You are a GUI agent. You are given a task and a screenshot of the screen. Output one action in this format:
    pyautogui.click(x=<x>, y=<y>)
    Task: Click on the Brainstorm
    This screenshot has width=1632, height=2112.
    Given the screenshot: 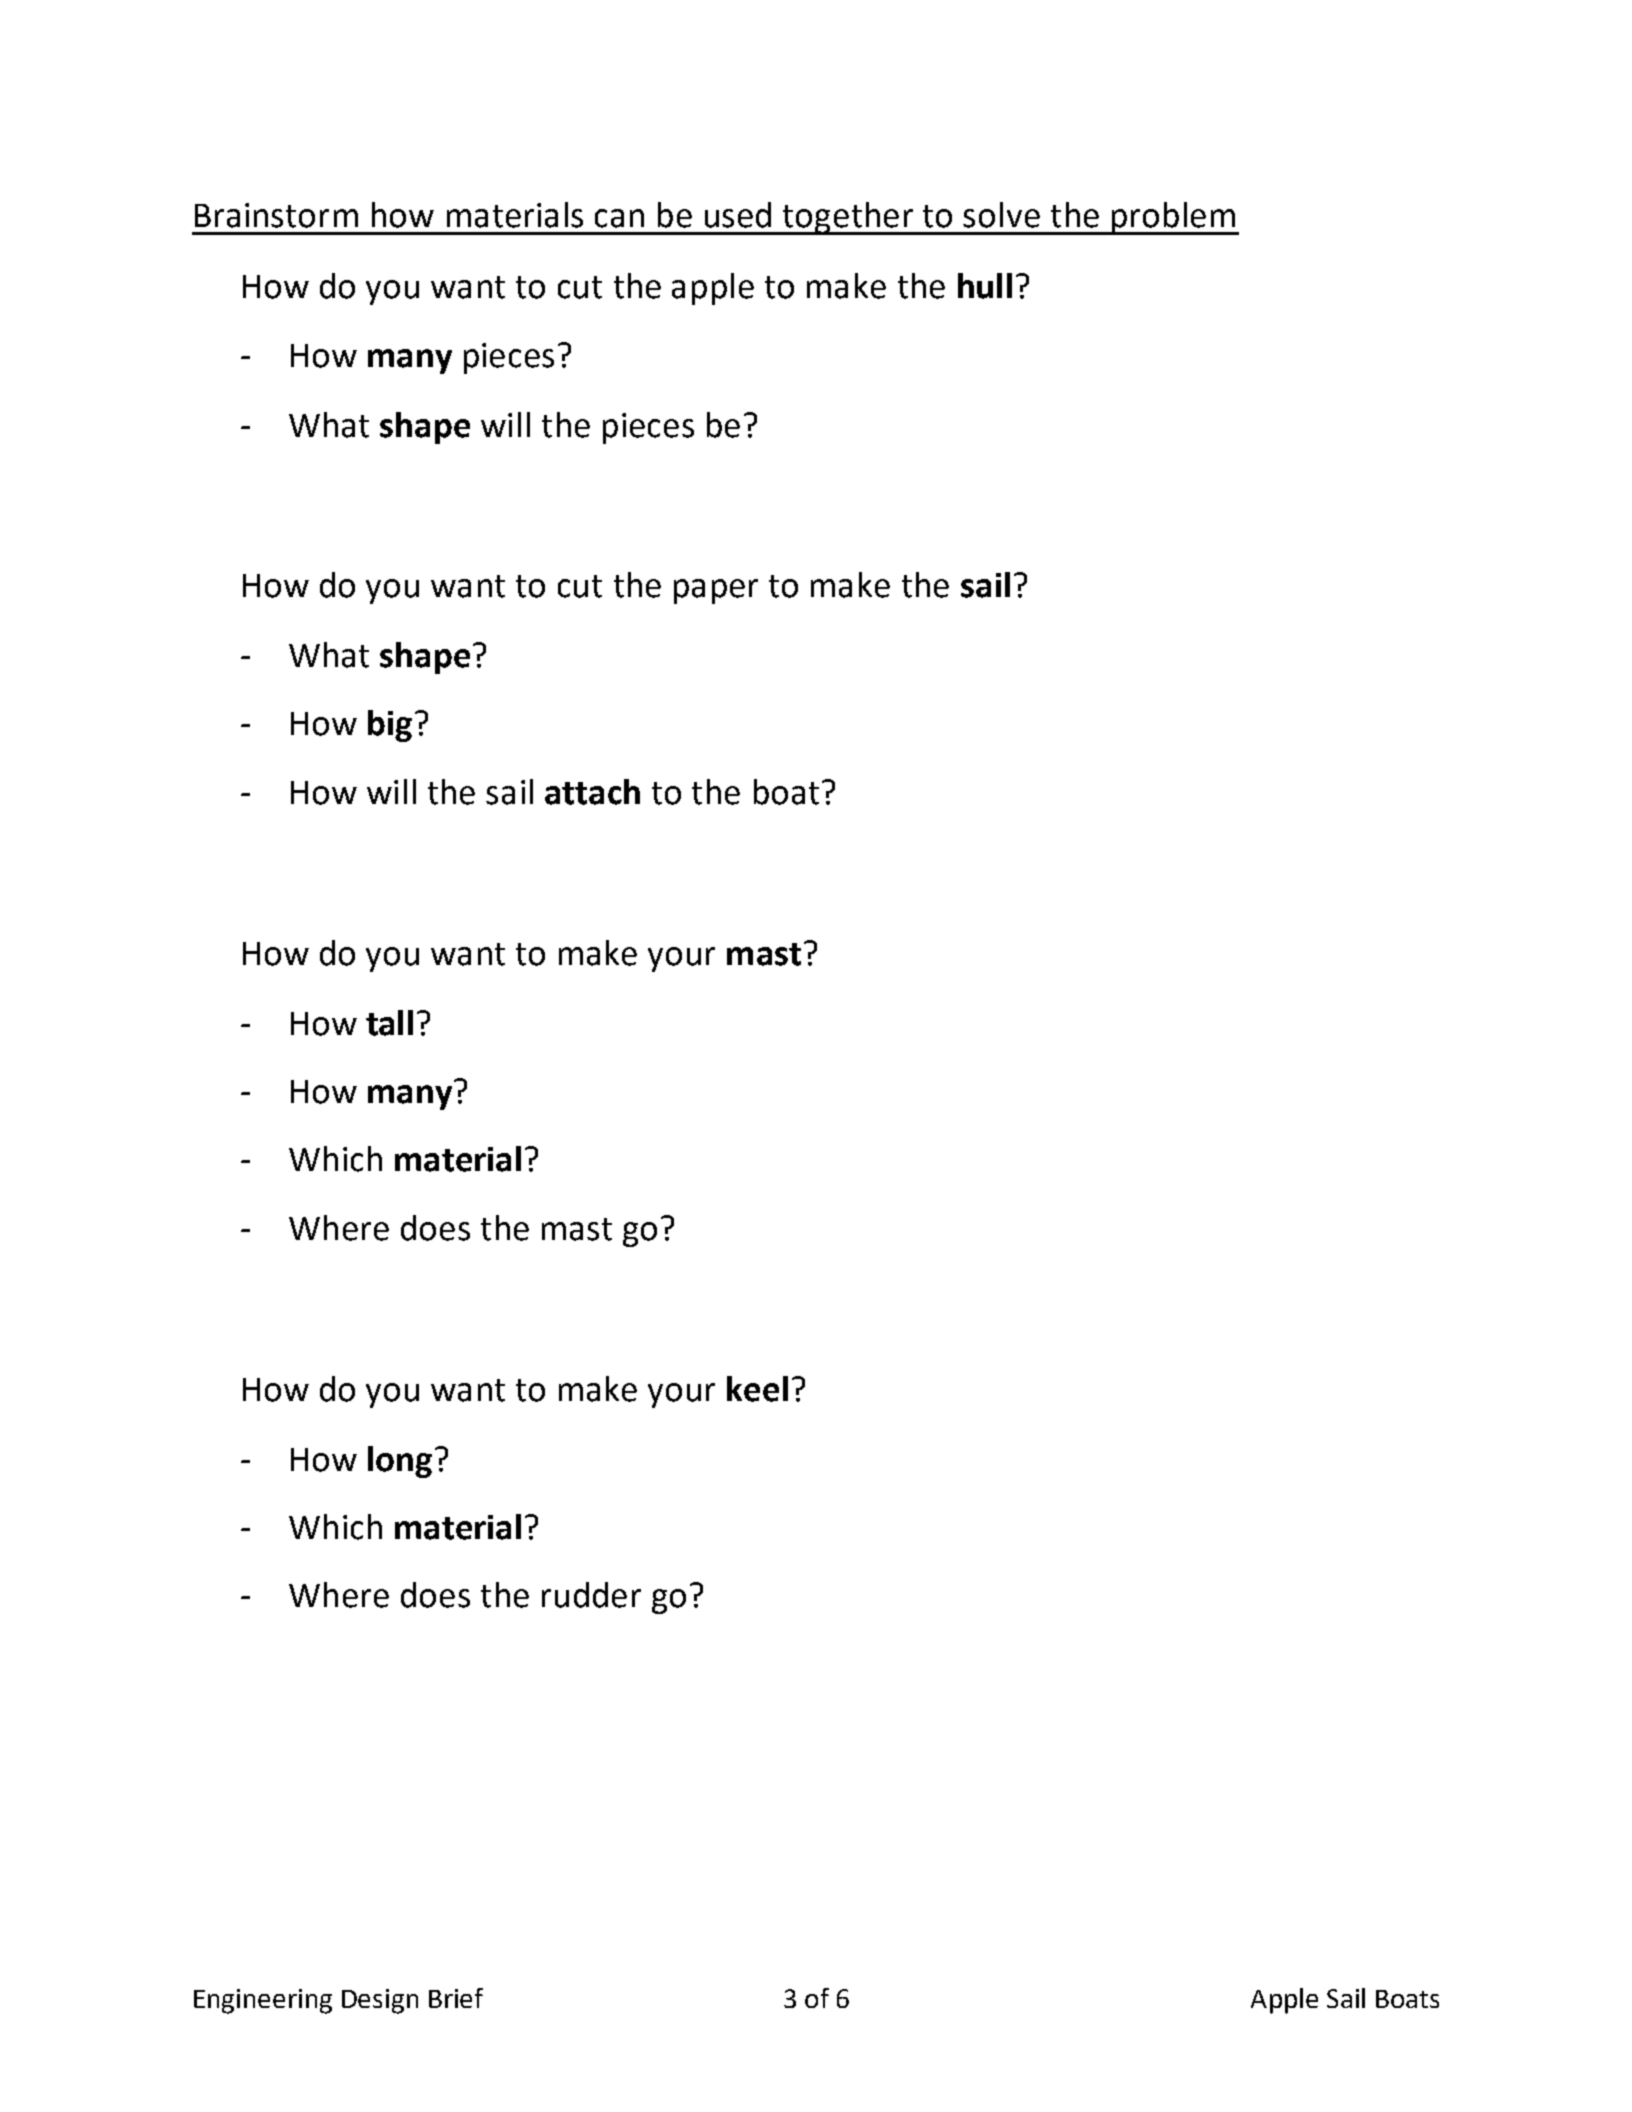 What is the action you would take?
    pyautogui.click(x=276, y=215)
